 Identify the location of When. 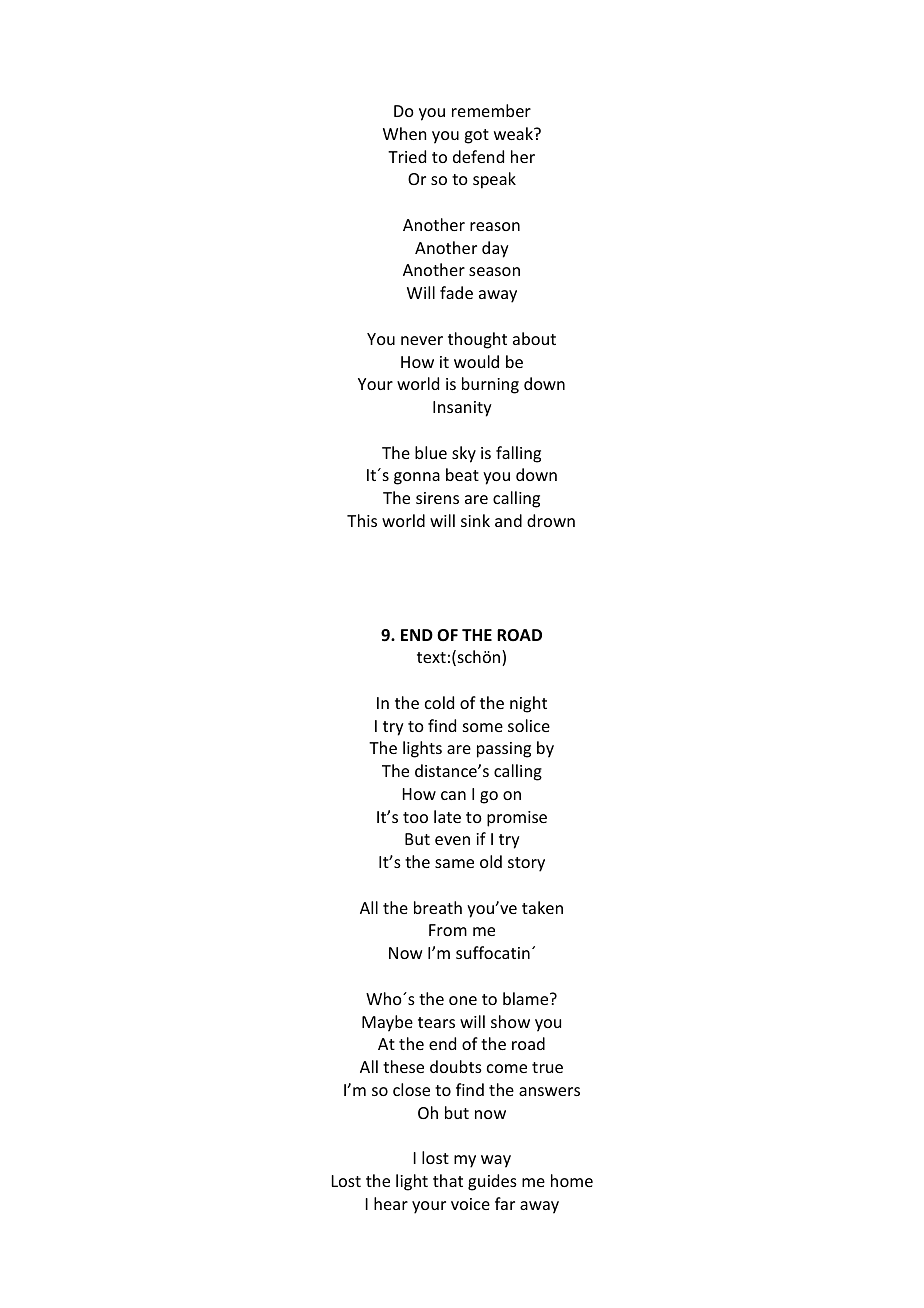
(404, 133).
